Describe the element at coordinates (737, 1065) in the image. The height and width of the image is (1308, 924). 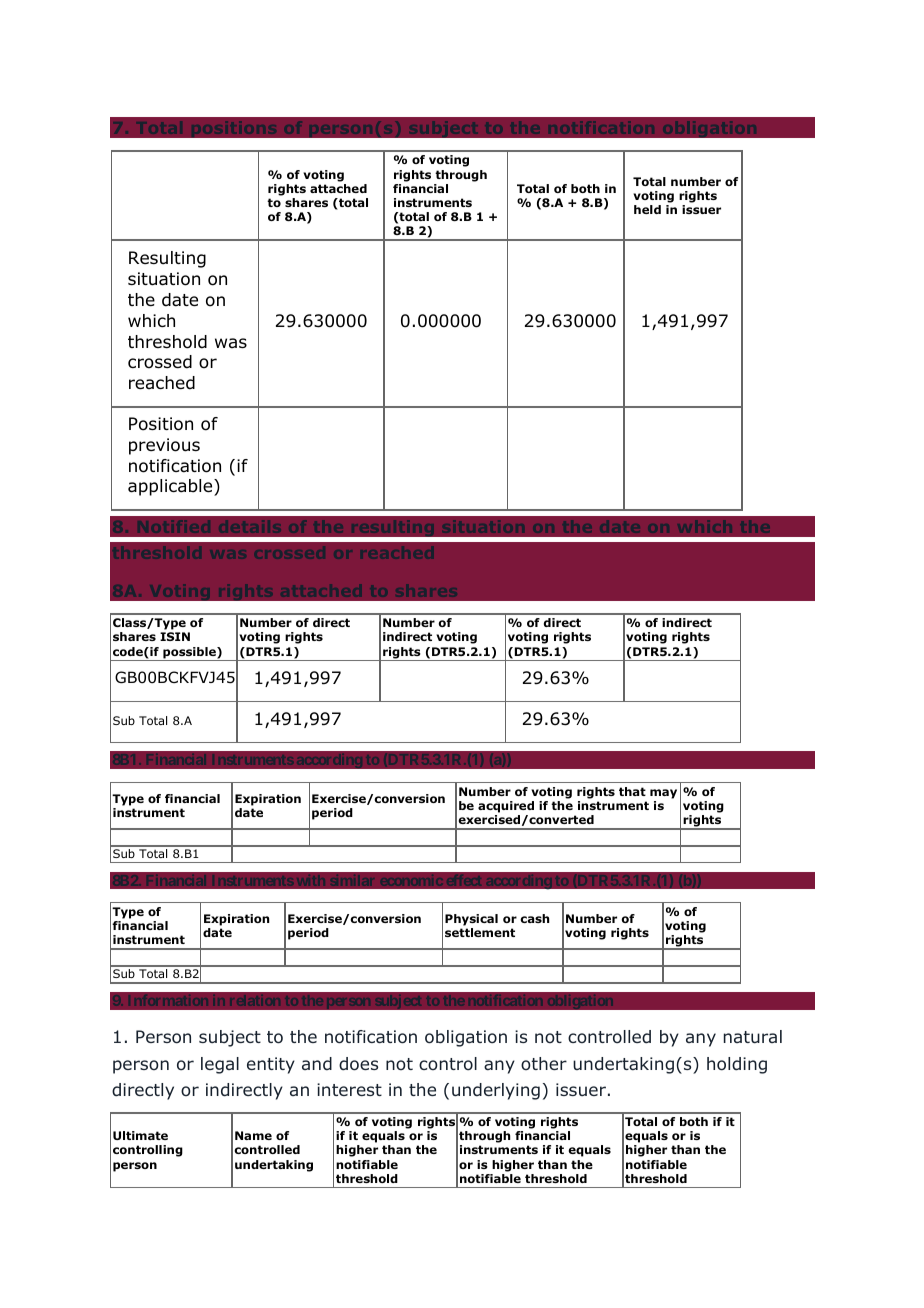
I see `holding` at that location.
